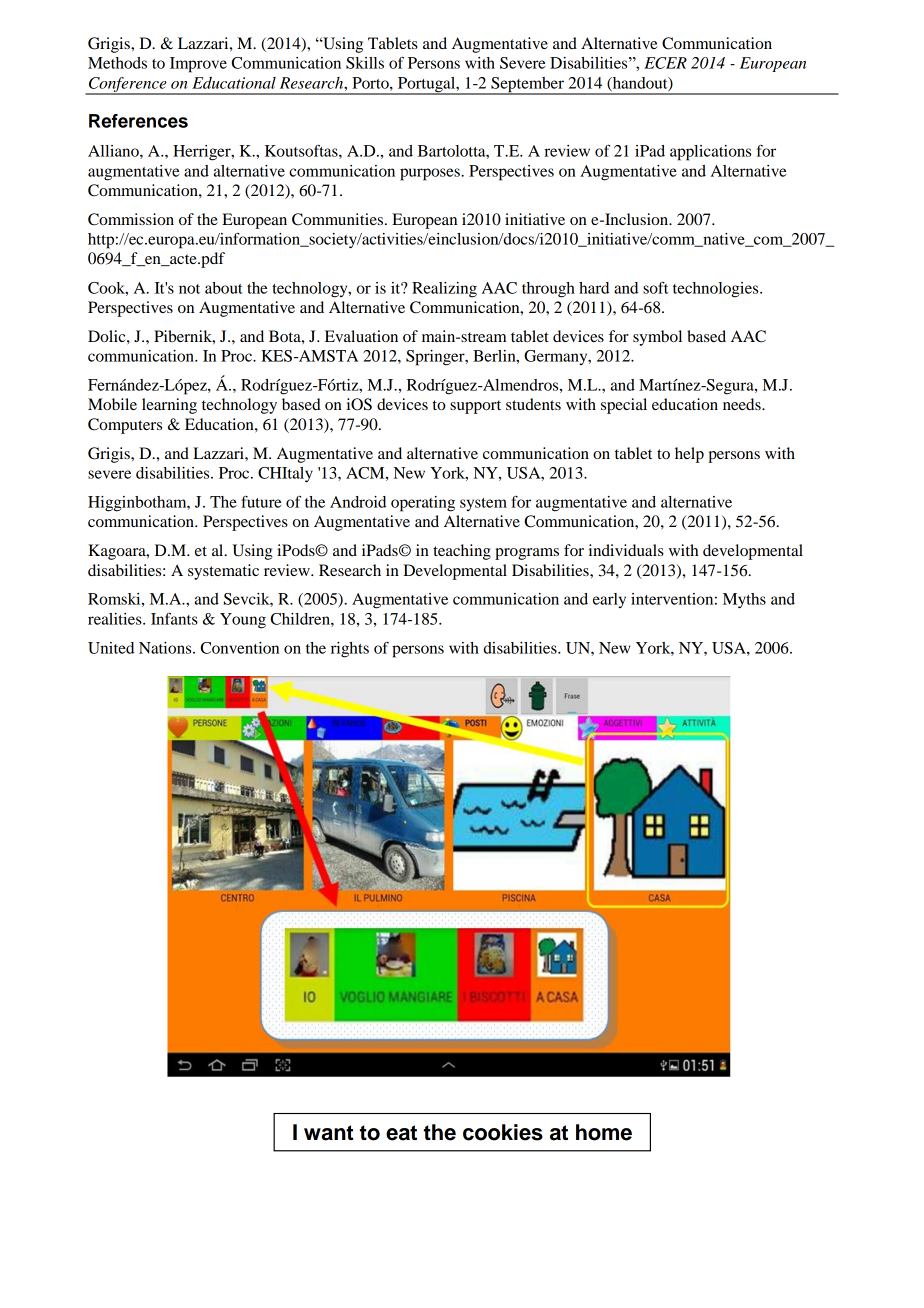 The image size is (924, 1308). I want to click on Skills, so click(365, 63).
